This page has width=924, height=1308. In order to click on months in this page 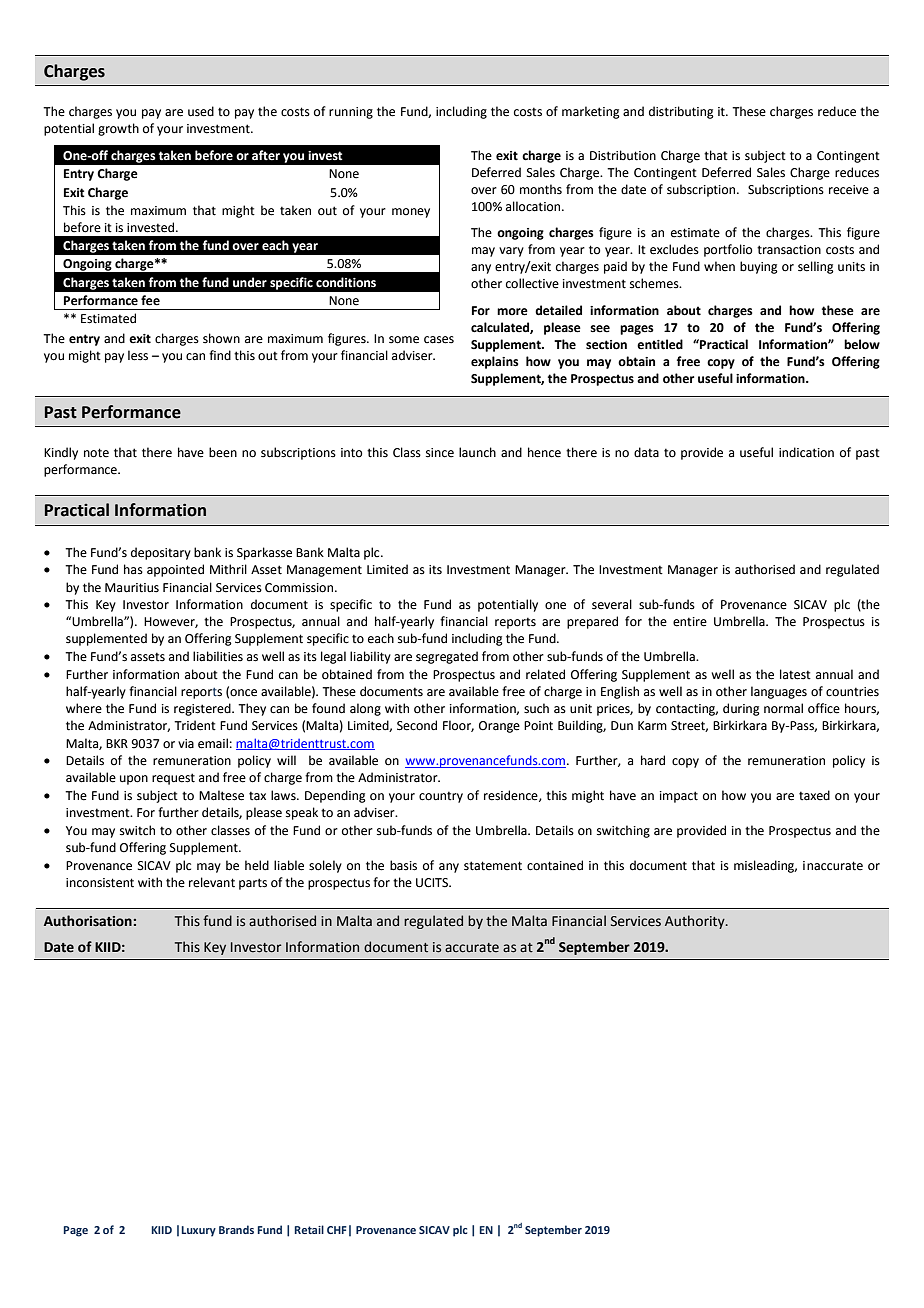, I will do `click(541, 189)`.
